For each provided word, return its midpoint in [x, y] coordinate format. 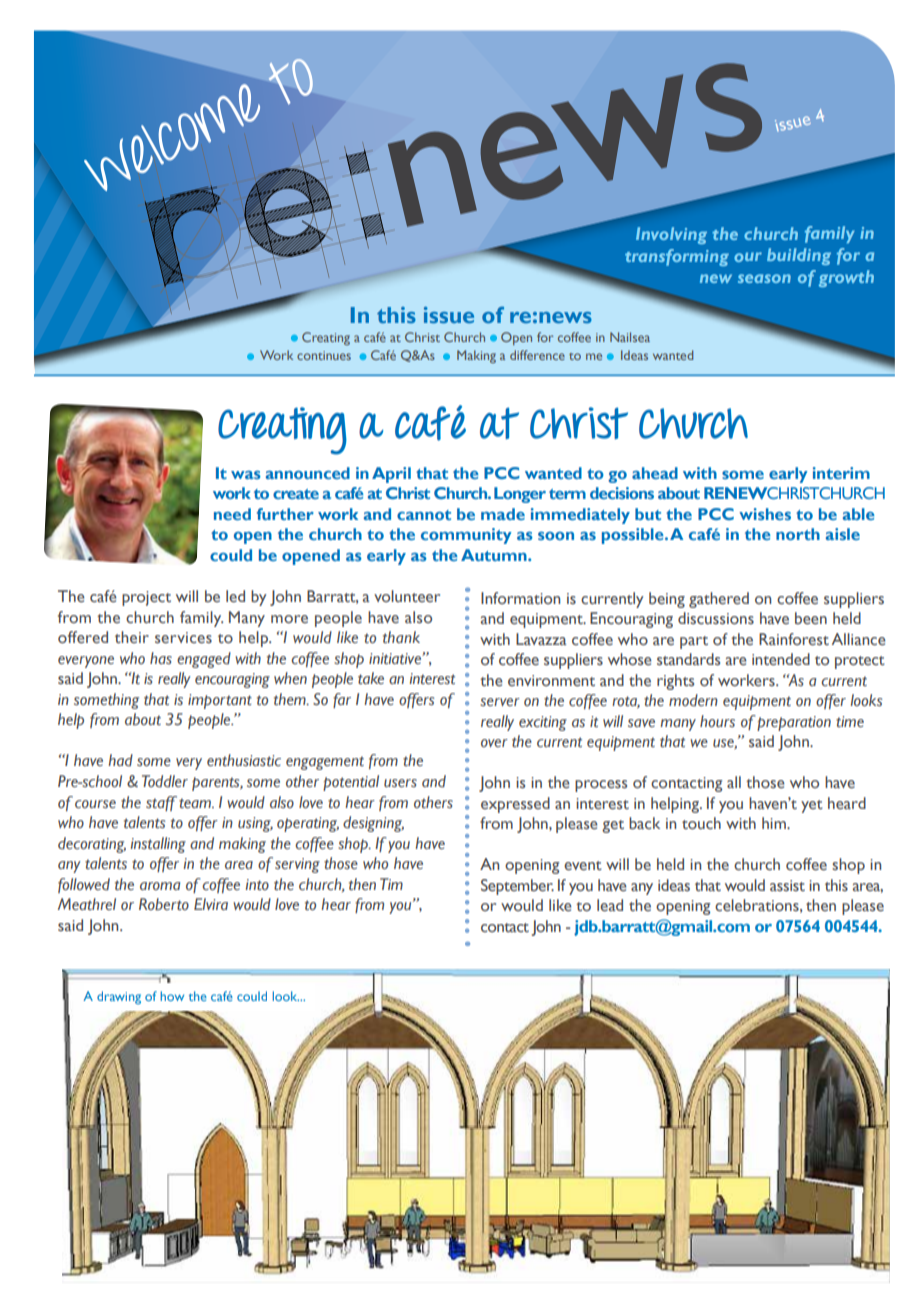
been [811, 618]
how [172, 996]
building [799, 256]
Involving [671, 235]
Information [520, 598]
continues [324, 355]
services [183, 638]
